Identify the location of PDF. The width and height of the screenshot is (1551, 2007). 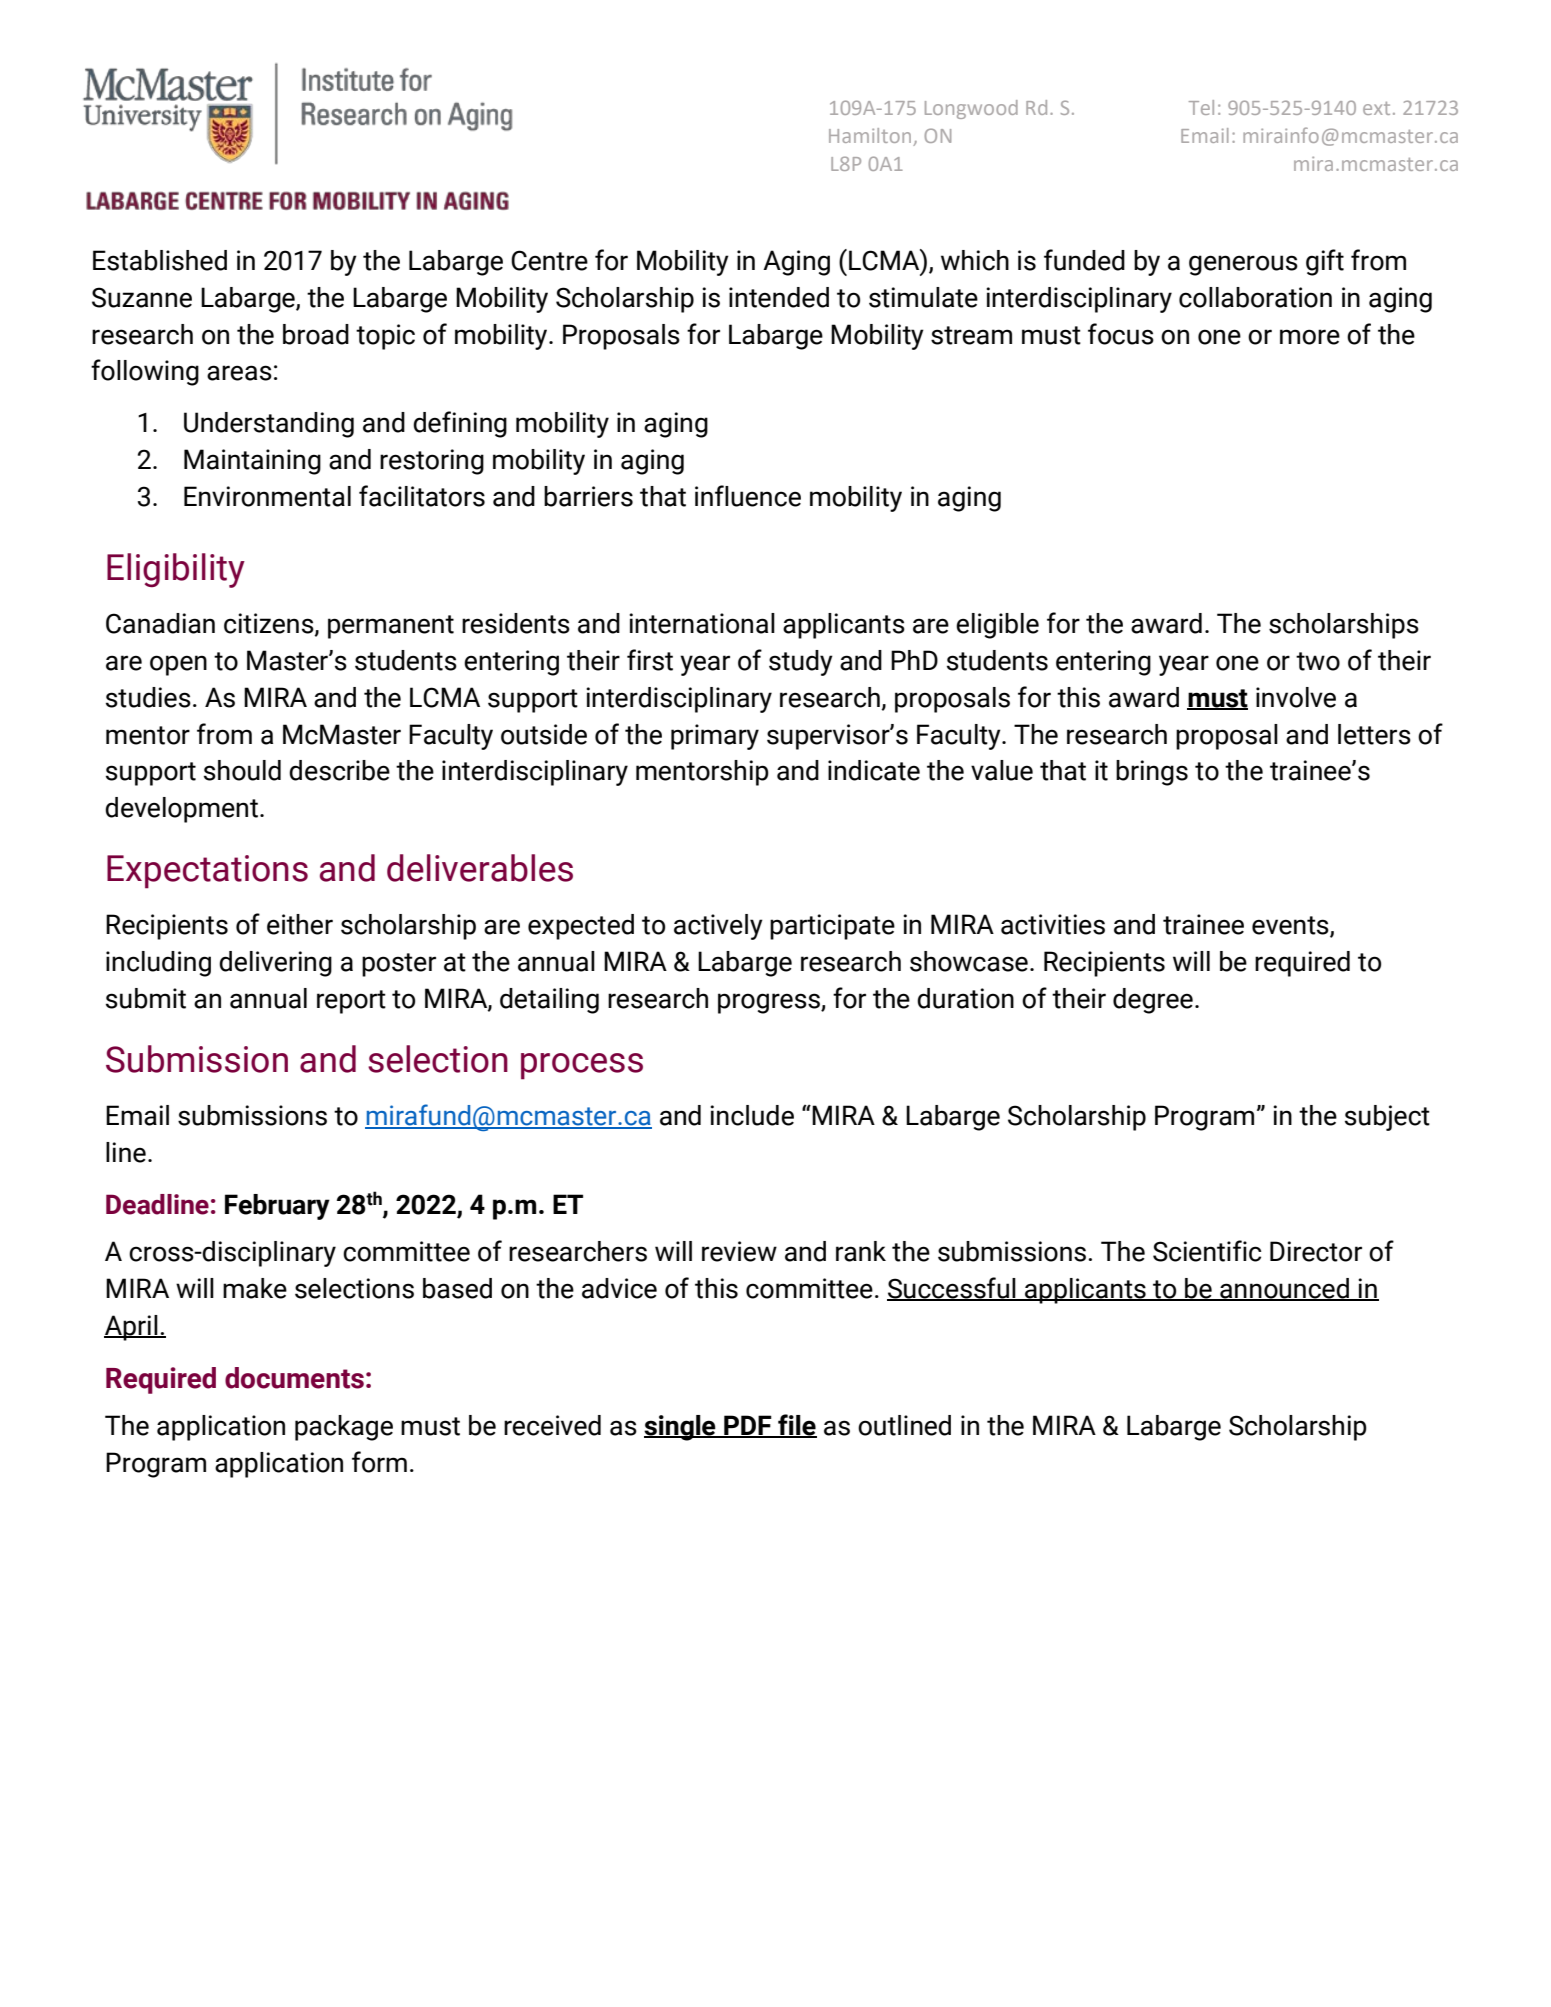
(748, 1426).
